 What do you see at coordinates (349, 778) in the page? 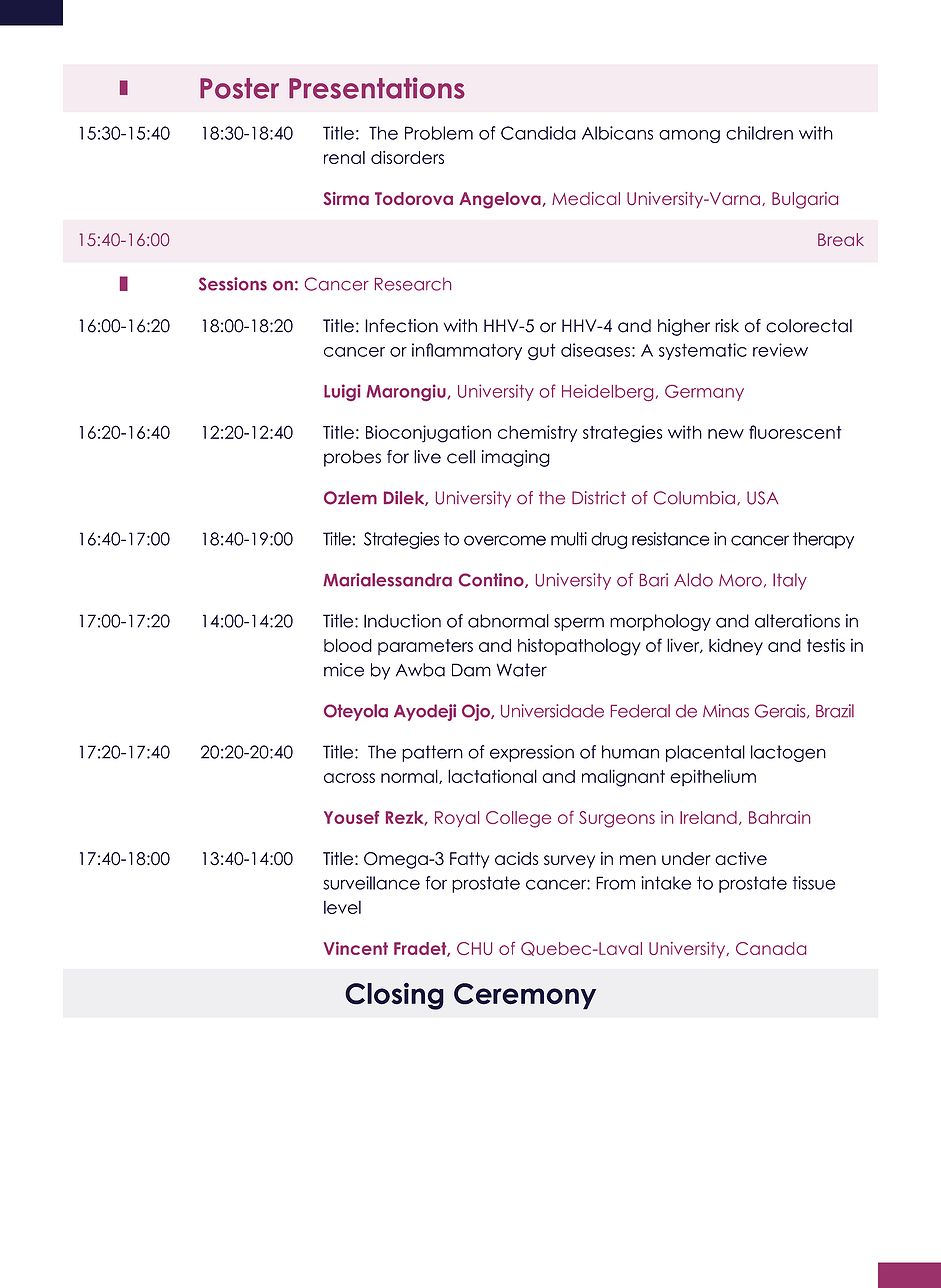
I see `across` at bounding box center [349, 778].
